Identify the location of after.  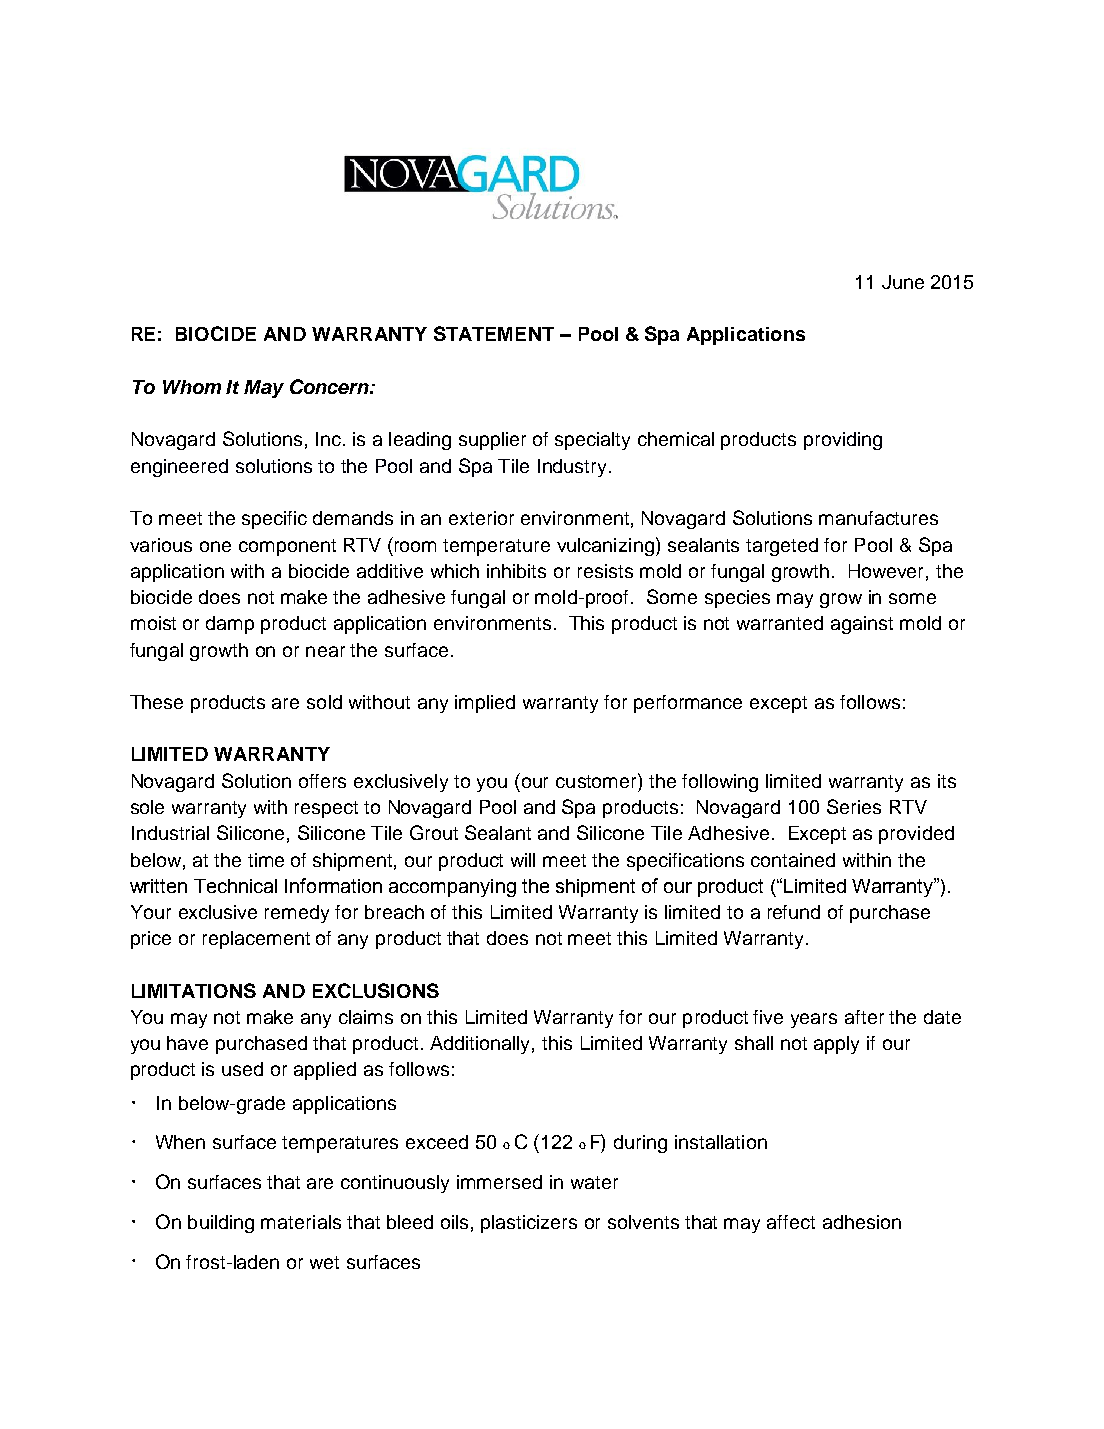
(864, 1017).
